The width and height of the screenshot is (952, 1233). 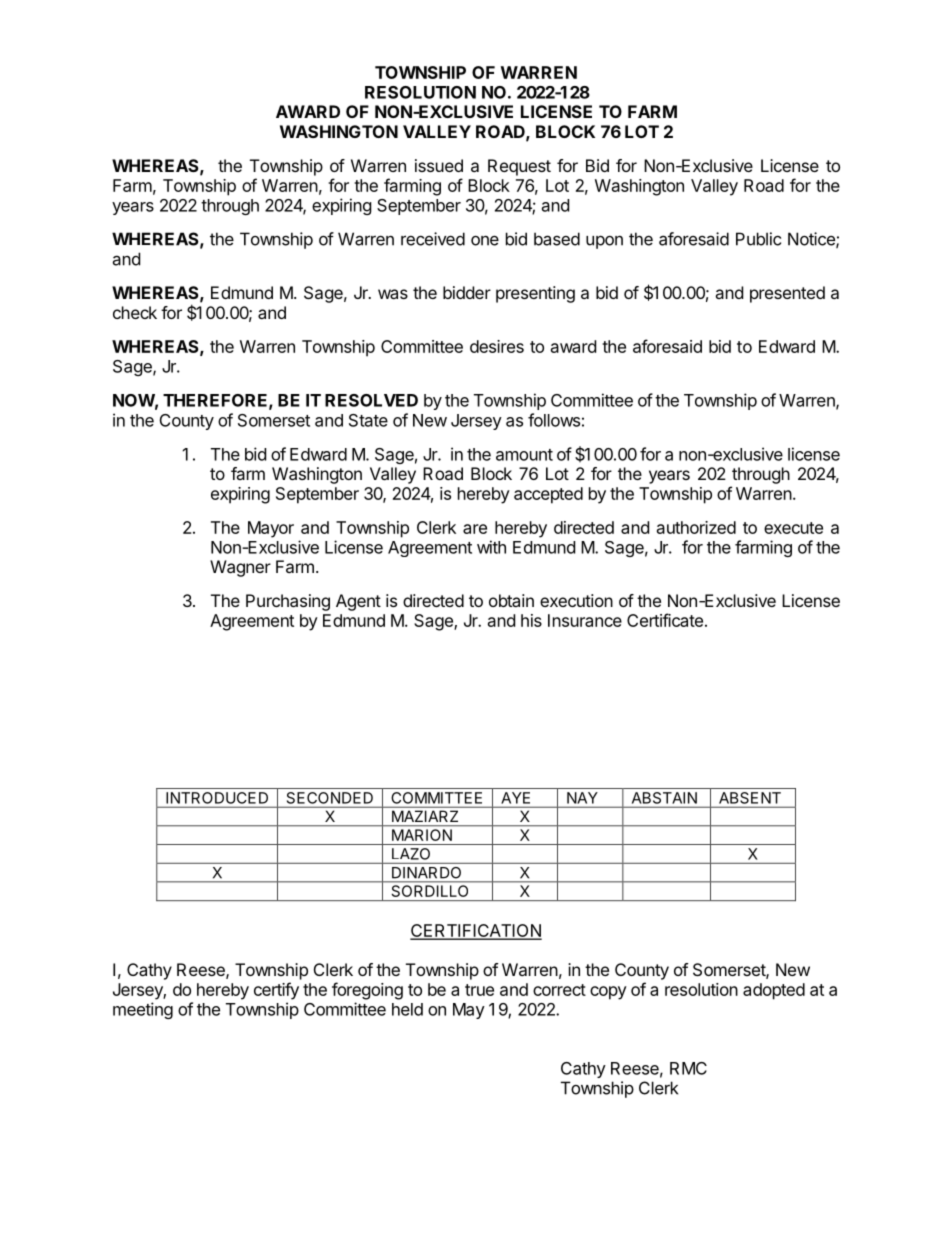 What do you see at coordinates (758, 239) in the screenshot?
I see `Public` at bounding box center [758, 239].
